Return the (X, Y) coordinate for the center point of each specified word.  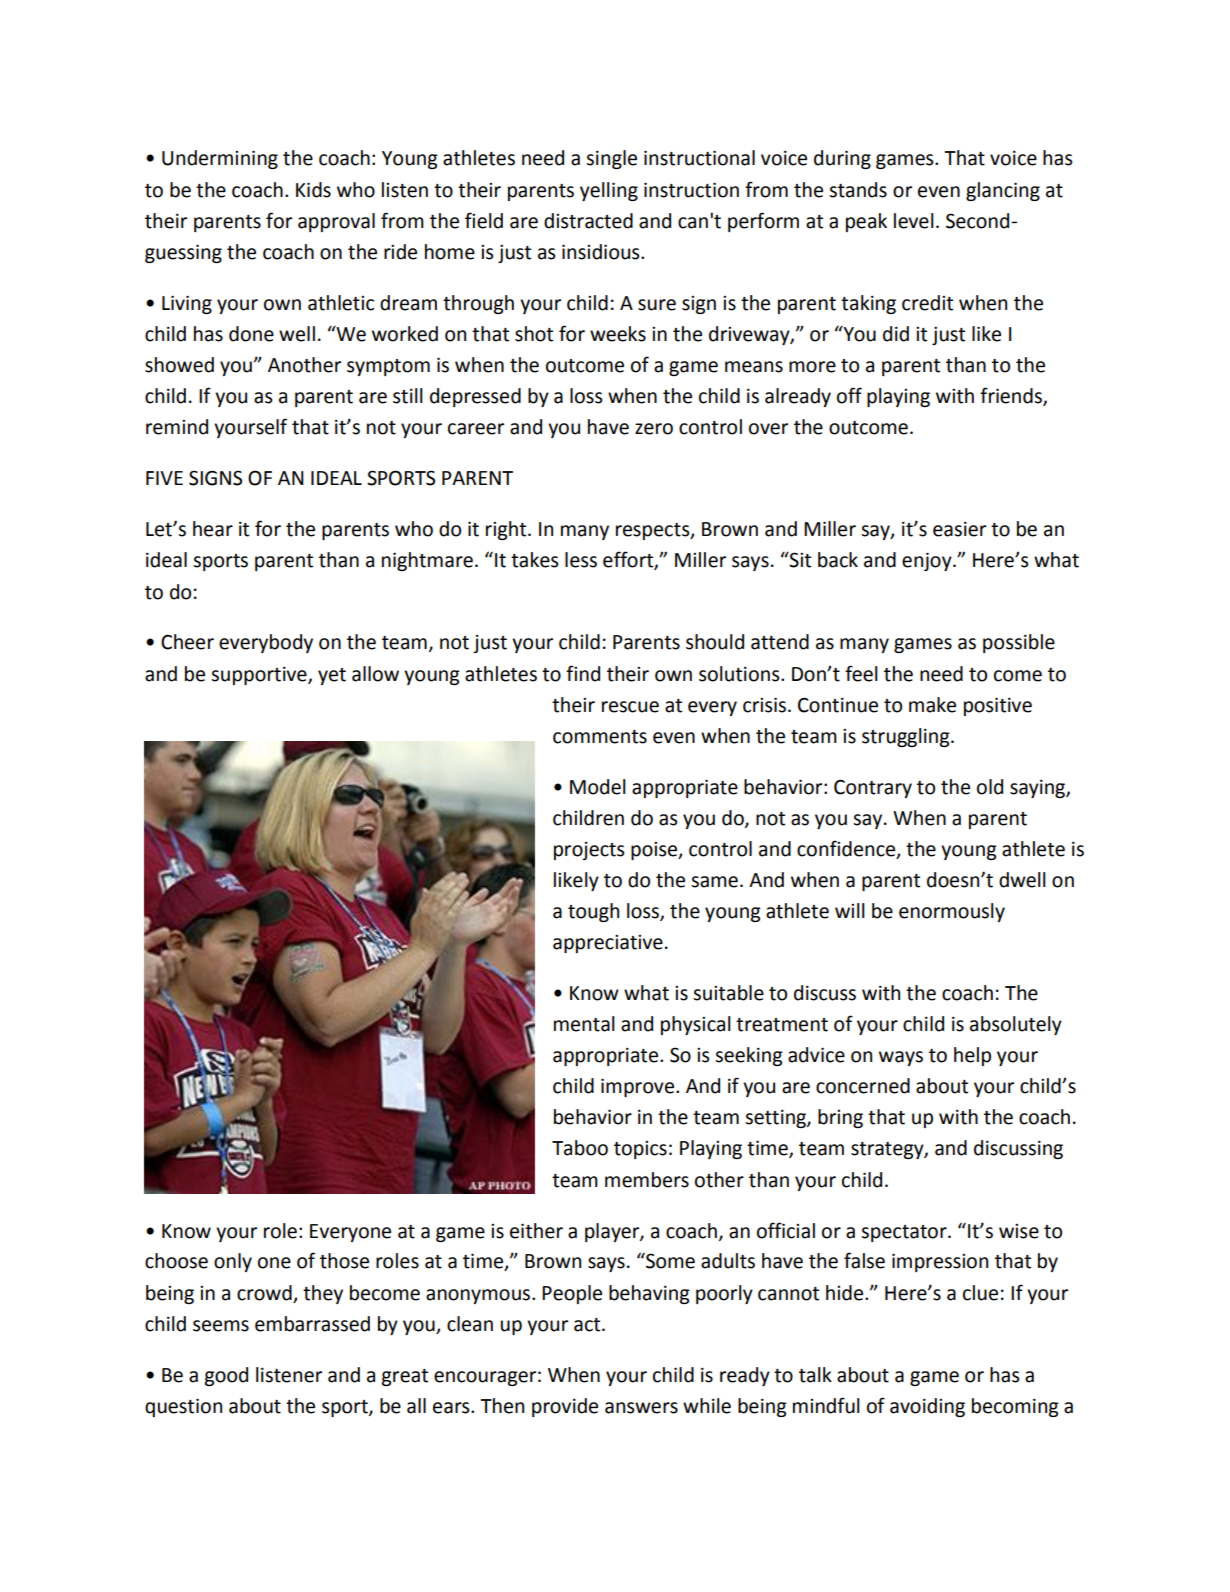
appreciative (608, 944)
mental (584, 1024)
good (226, 1376)
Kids (313, 190)
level (914, 221)
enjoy (928, 561)
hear (213, 529)
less (581, 560)
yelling (609, 191)
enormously (952, 912)
